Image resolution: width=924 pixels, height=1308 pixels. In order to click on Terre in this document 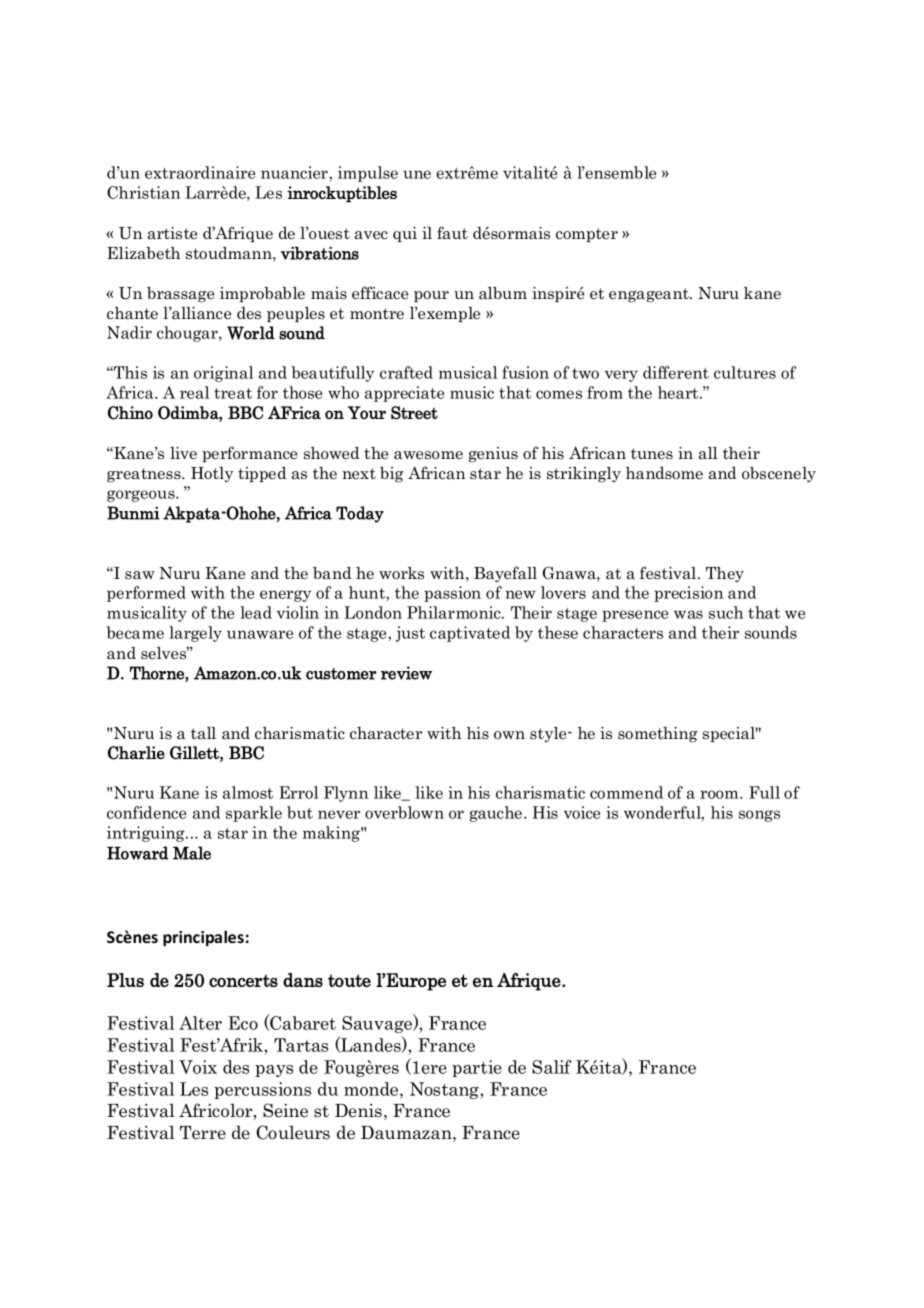, I will do `click(203, 1133)`.
